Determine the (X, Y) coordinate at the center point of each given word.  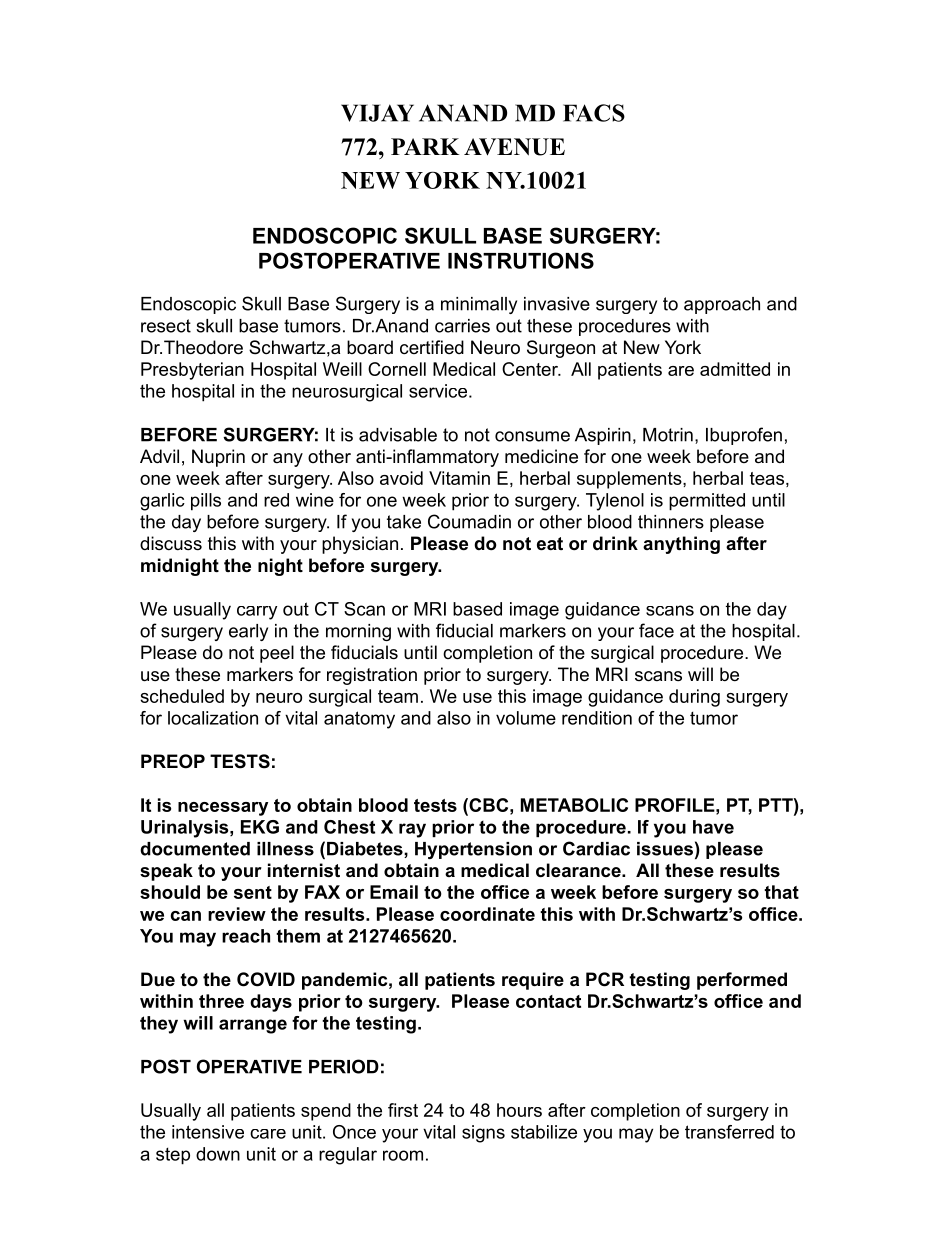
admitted (735, 369)
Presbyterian (192, 371)
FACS (594, 113)
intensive (208, 1132)
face (656, 630)
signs (483, 1134)
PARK (425, 146)
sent (253, 892)
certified (432, 347)
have (713, 827)
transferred (729, 1132)
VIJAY (377, 113)
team (398, 696)
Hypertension (473, 850)
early (248, 632)
